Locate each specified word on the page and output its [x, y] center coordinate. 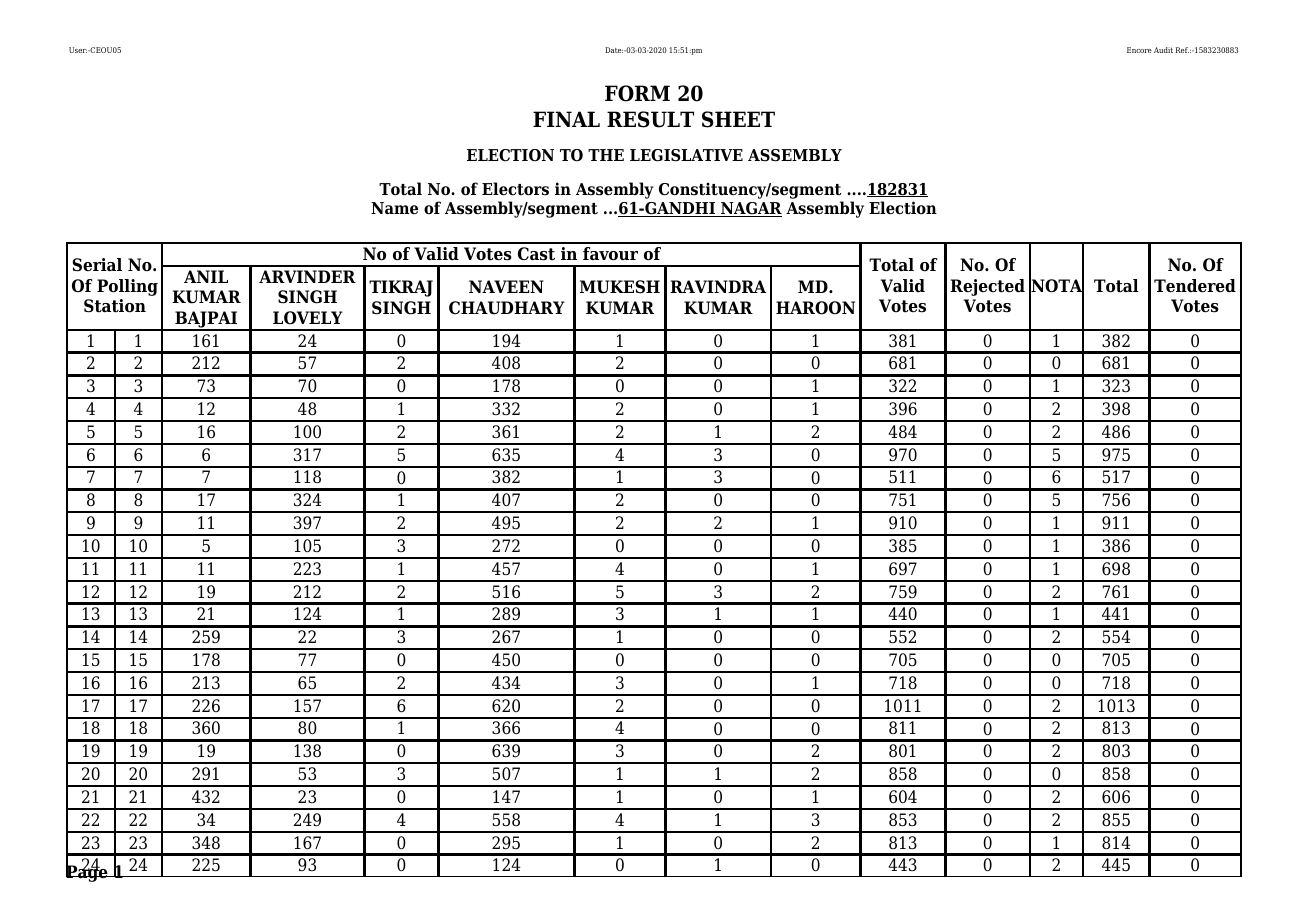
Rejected [987, 287]
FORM [637, 93]
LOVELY [308, 318]
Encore [1139, 50]
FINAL [566, 119]
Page [88, 873]
